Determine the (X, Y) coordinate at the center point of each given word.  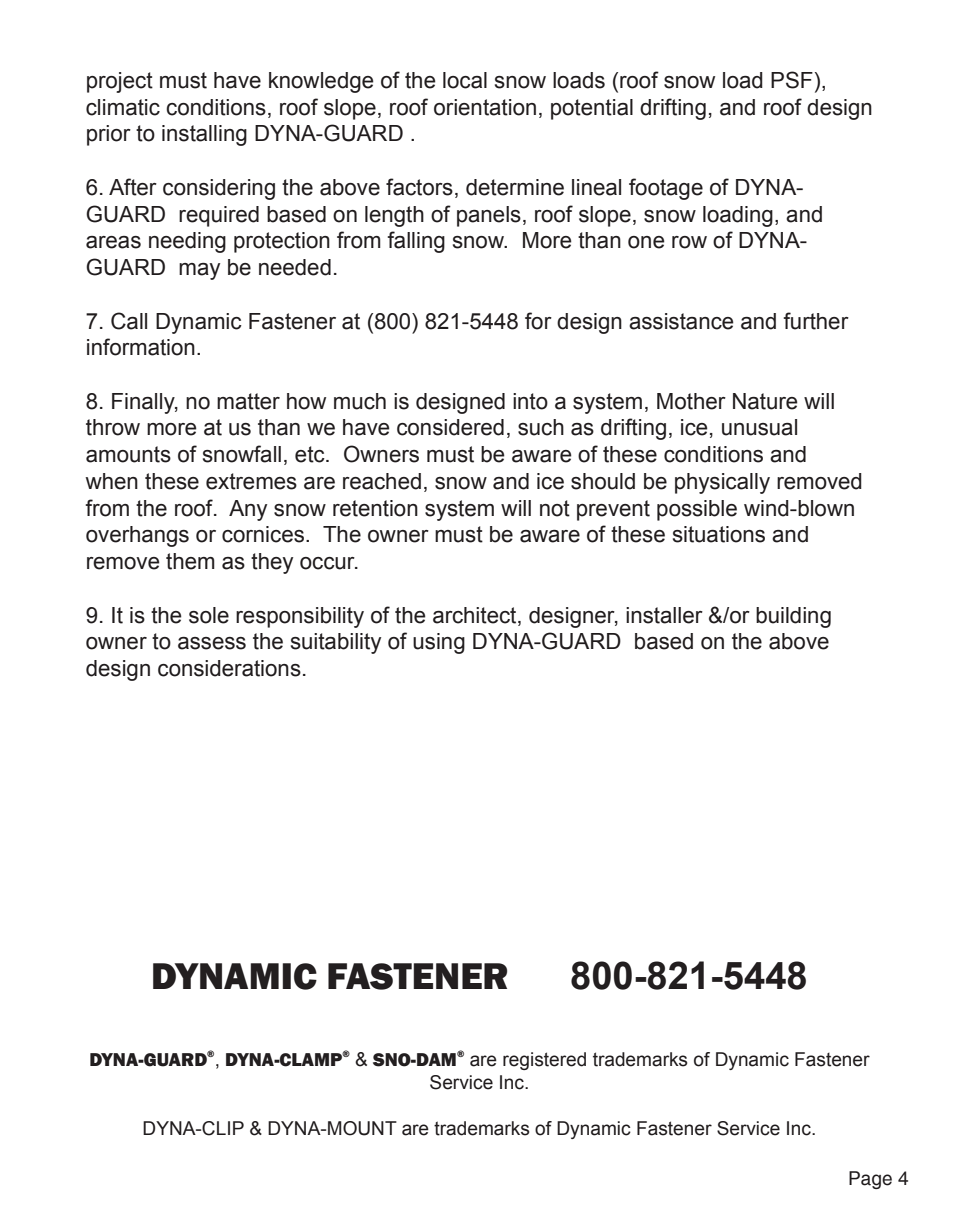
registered (544, 1061)
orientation (485, 107)
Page (870, 1180)
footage (666, 189)
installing (204, 135)
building (793, 617)
